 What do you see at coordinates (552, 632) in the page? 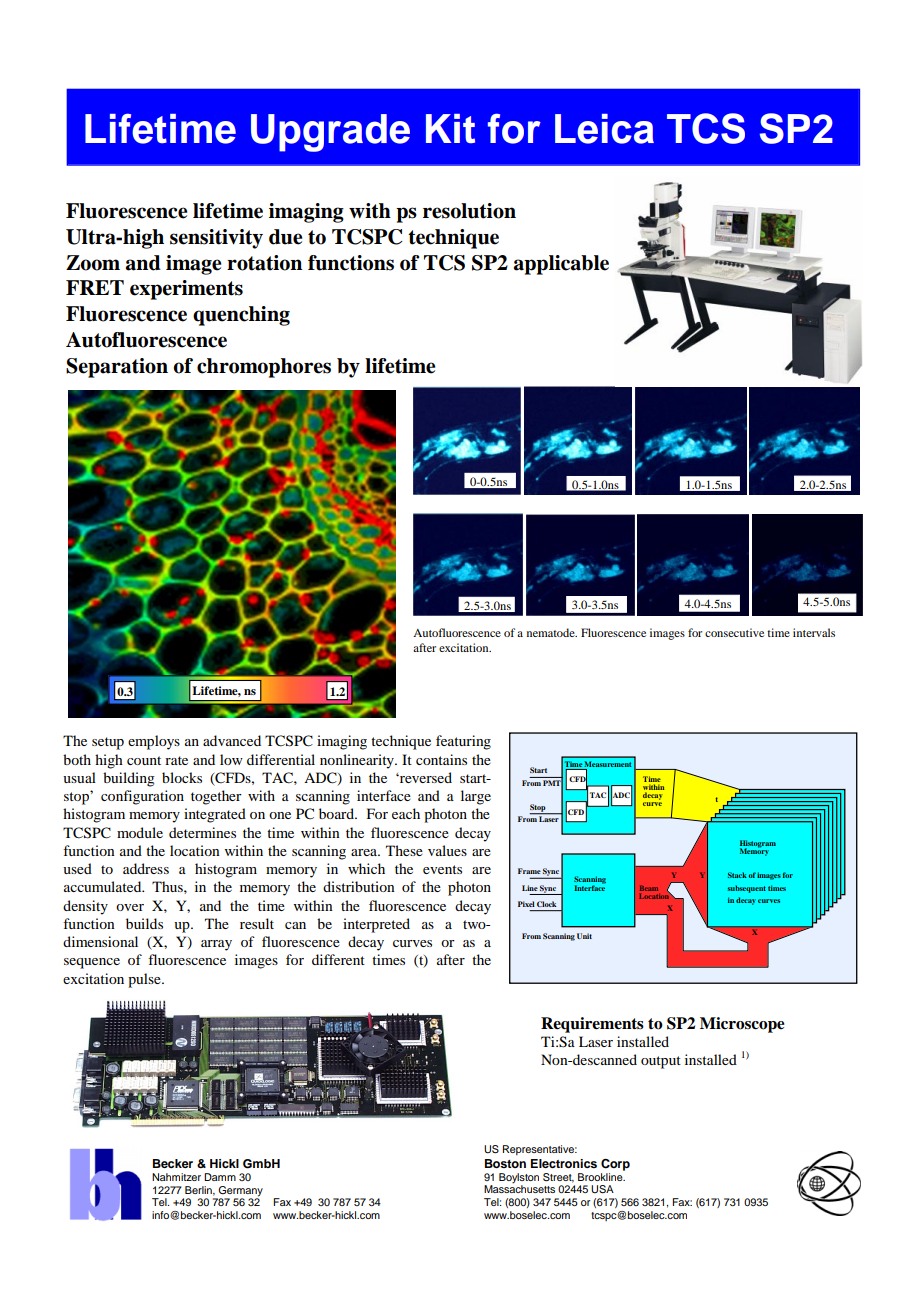
I see `nematode` at bounding box center [552, 632].
